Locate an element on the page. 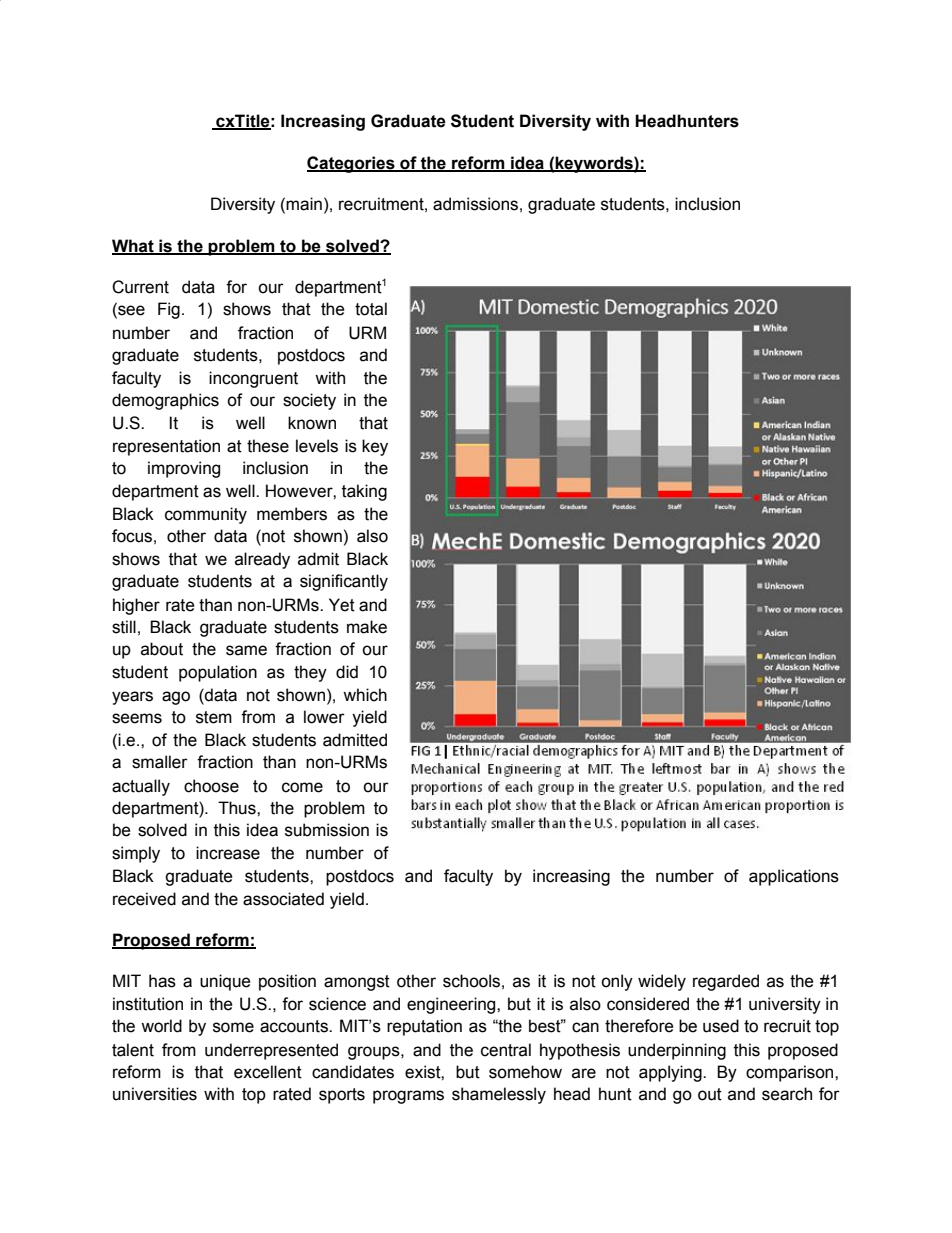  which is located at coordinates (365, 695).
